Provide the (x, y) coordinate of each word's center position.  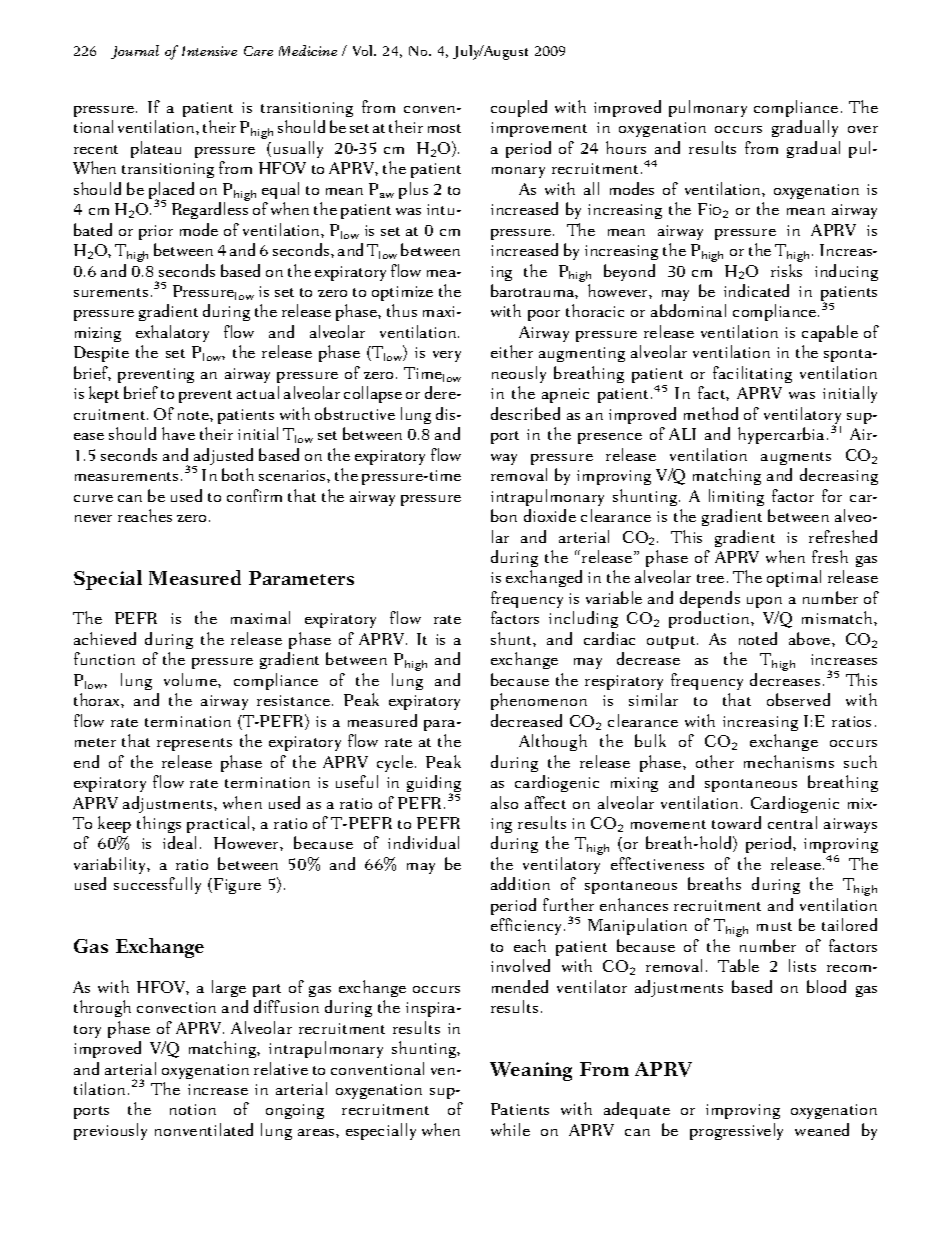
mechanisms (789, 761)
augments (796, 458)
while (510, 1129)
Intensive (209, 51)
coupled (519, 108)
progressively (736, 1131)
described (525, 413)
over (863, 129)
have (178, 433)
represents (194, 744)
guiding (434, 785)
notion (193, 1109)
